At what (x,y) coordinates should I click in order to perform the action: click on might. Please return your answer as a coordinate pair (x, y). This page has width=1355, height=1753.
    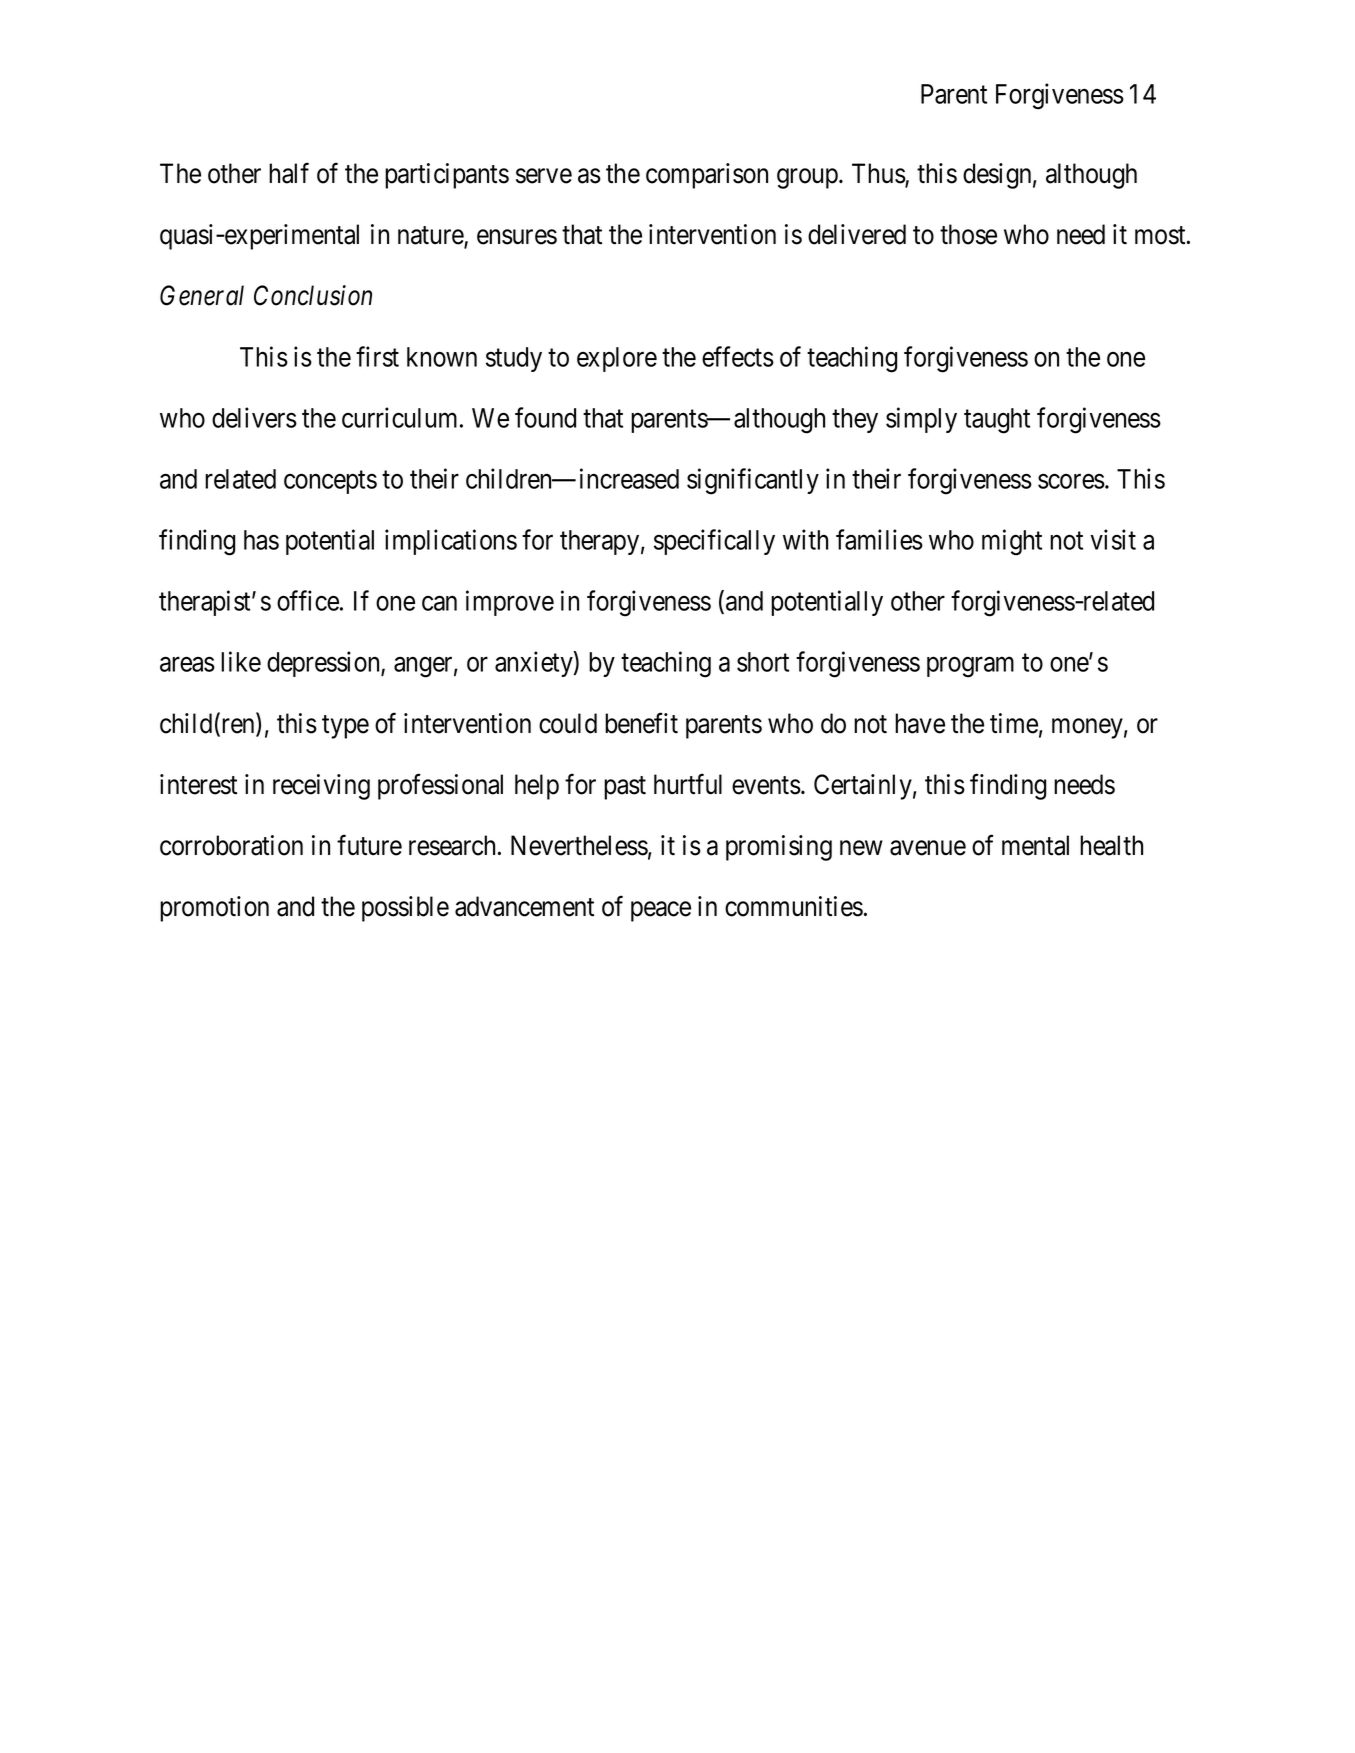
    Looking at the image, I should click on (1012, 542).
